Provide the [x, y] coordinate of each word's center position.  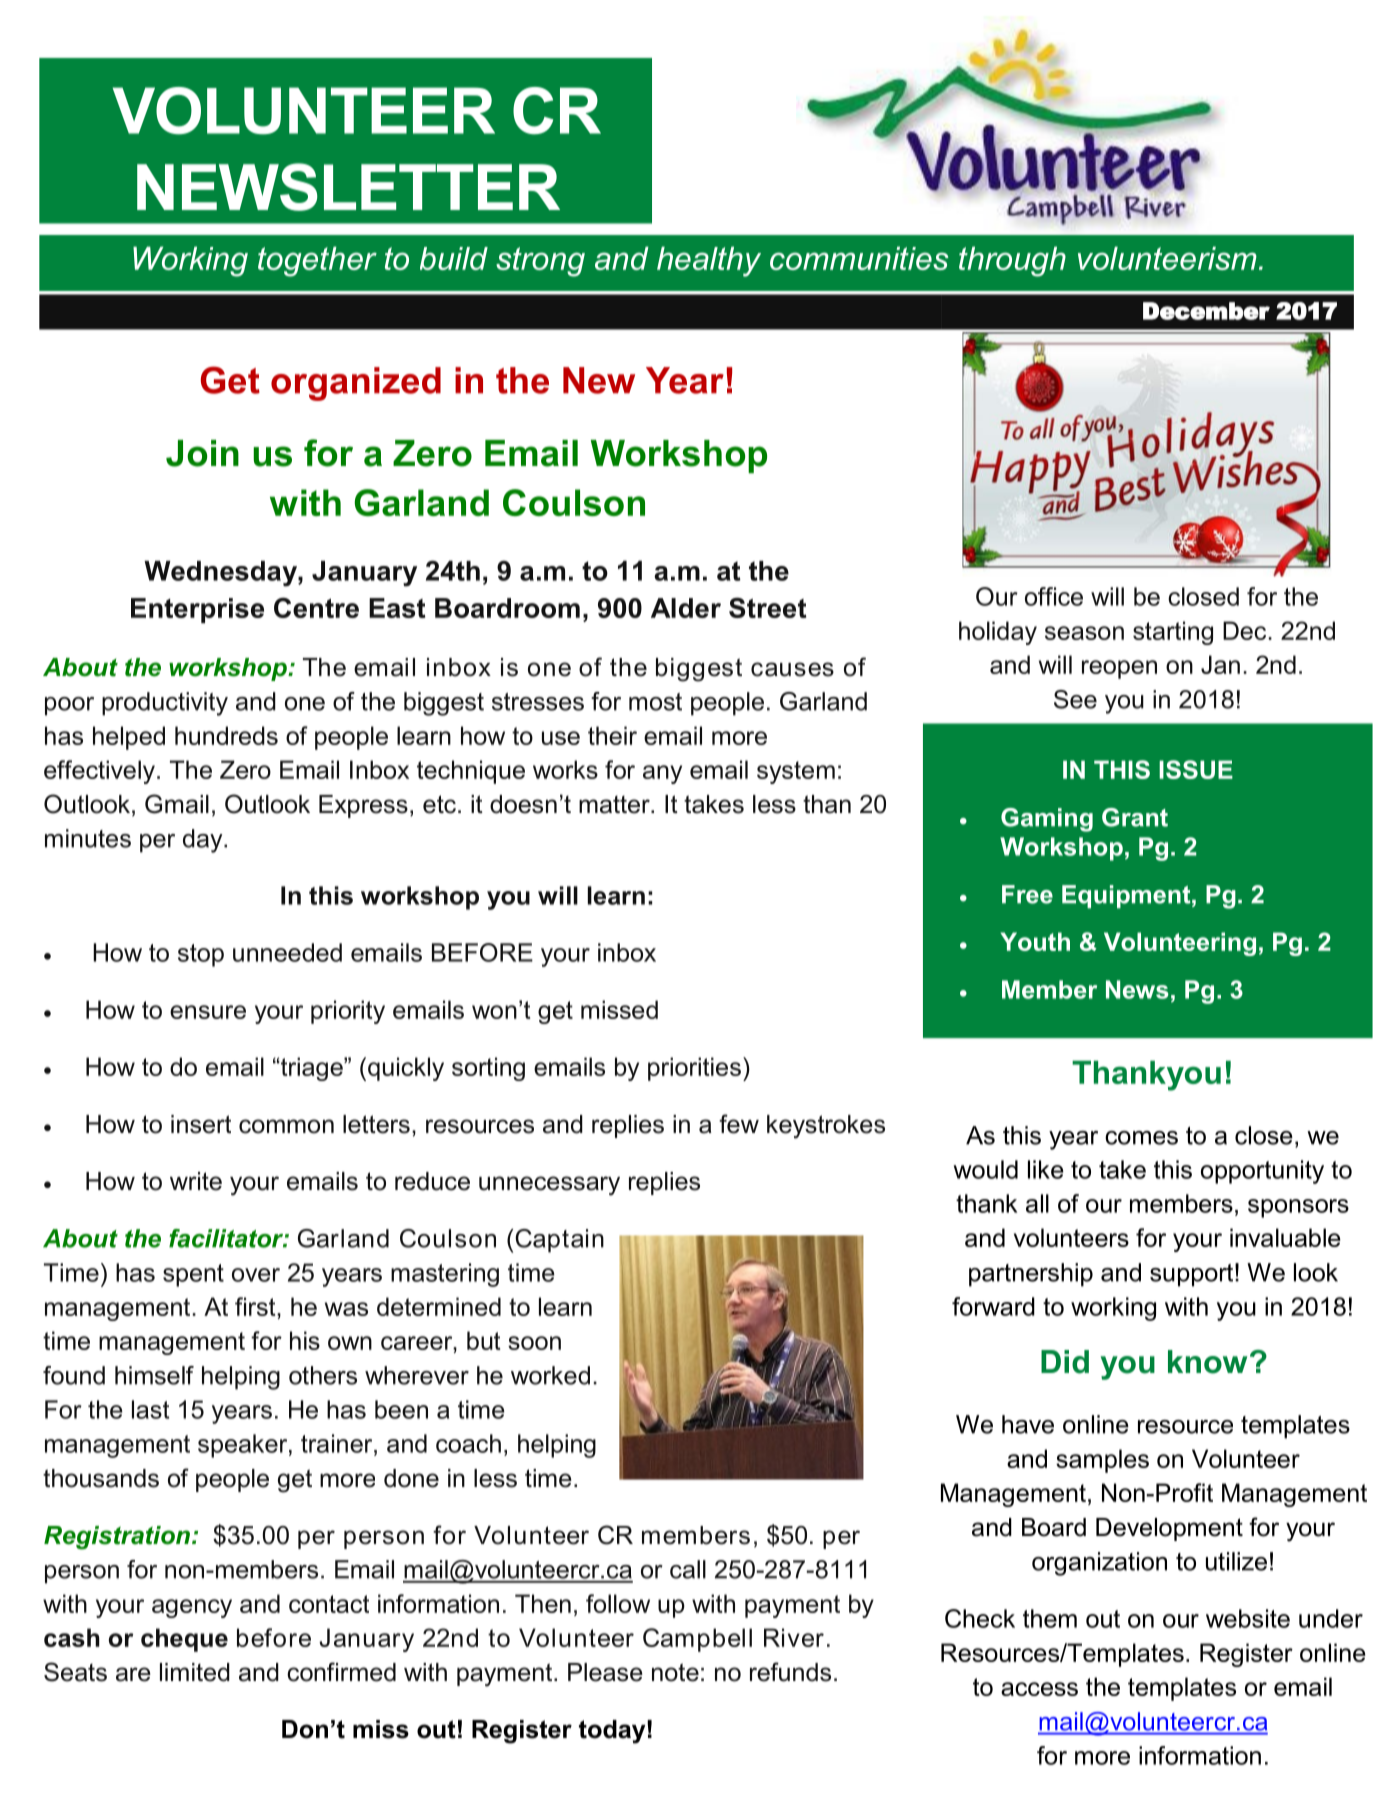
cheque [184, 1640]
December [1206, 311]
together [317, 262]
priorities [694, 1069]
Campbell [697, 1640]
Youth [1035, 941]
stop [201, 955]
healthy [709, 262]
